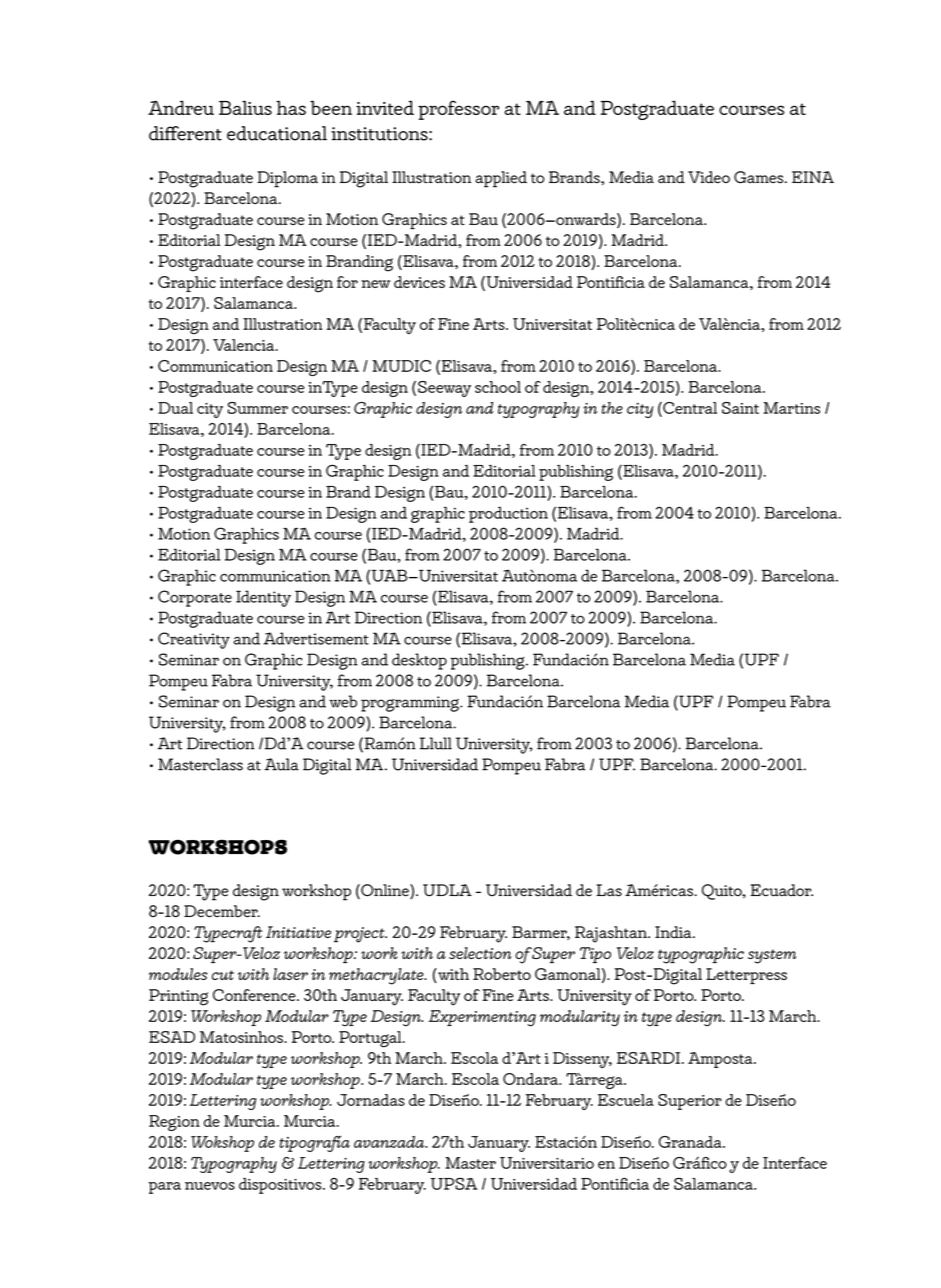 The width and height of the image is (941, 1288). I want to click on educational, so click(277, 133).
